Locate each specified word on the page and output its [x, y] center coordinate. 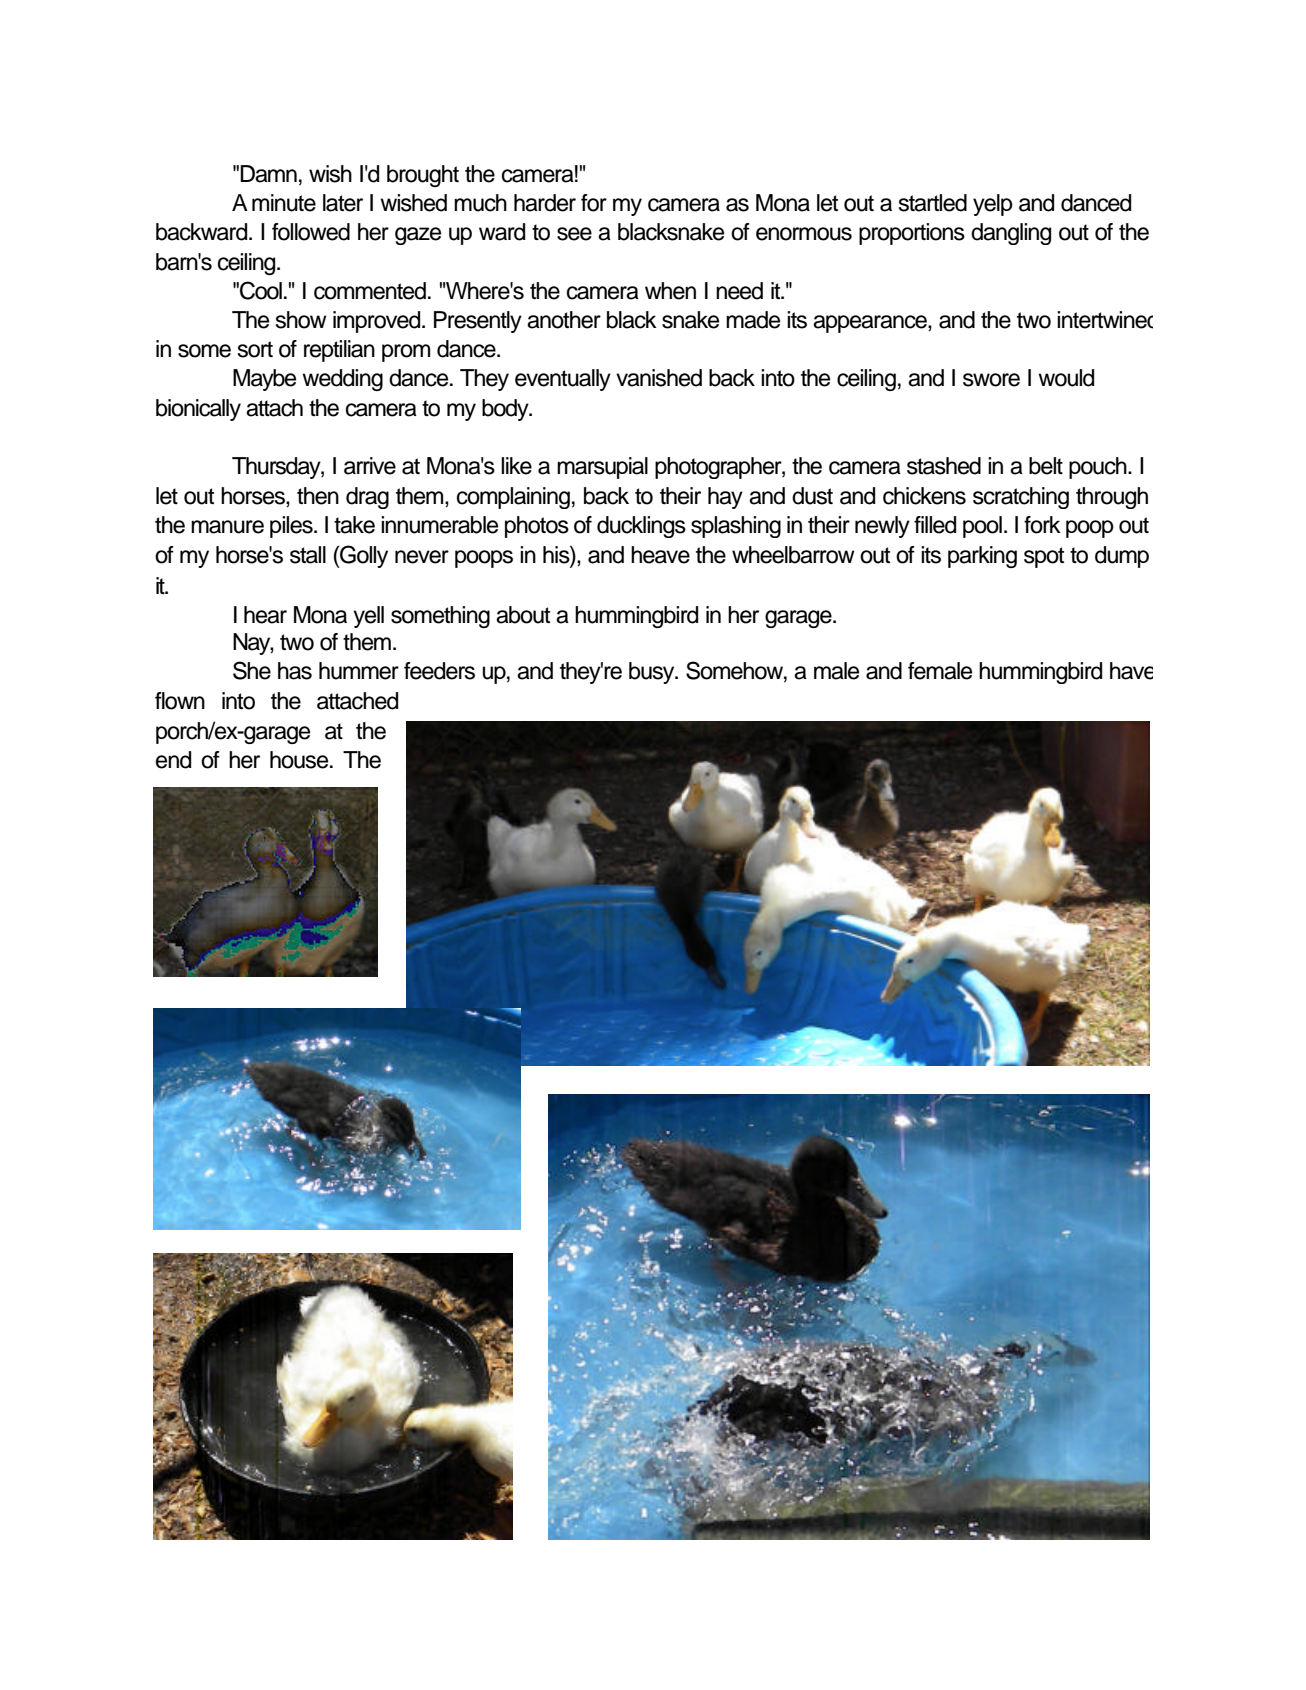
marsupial [602, 468]
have [1131, 671]
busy [653, 673]
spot [1044, 557]
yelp [993, 205]
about [523, 615]
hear [265, 615]
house [300, 760]
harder [545, 203]
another [564, 320]
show [301, 320]
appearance [871, 324]
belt [1046, 466]
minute [284, 203]
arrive [370, 466]
